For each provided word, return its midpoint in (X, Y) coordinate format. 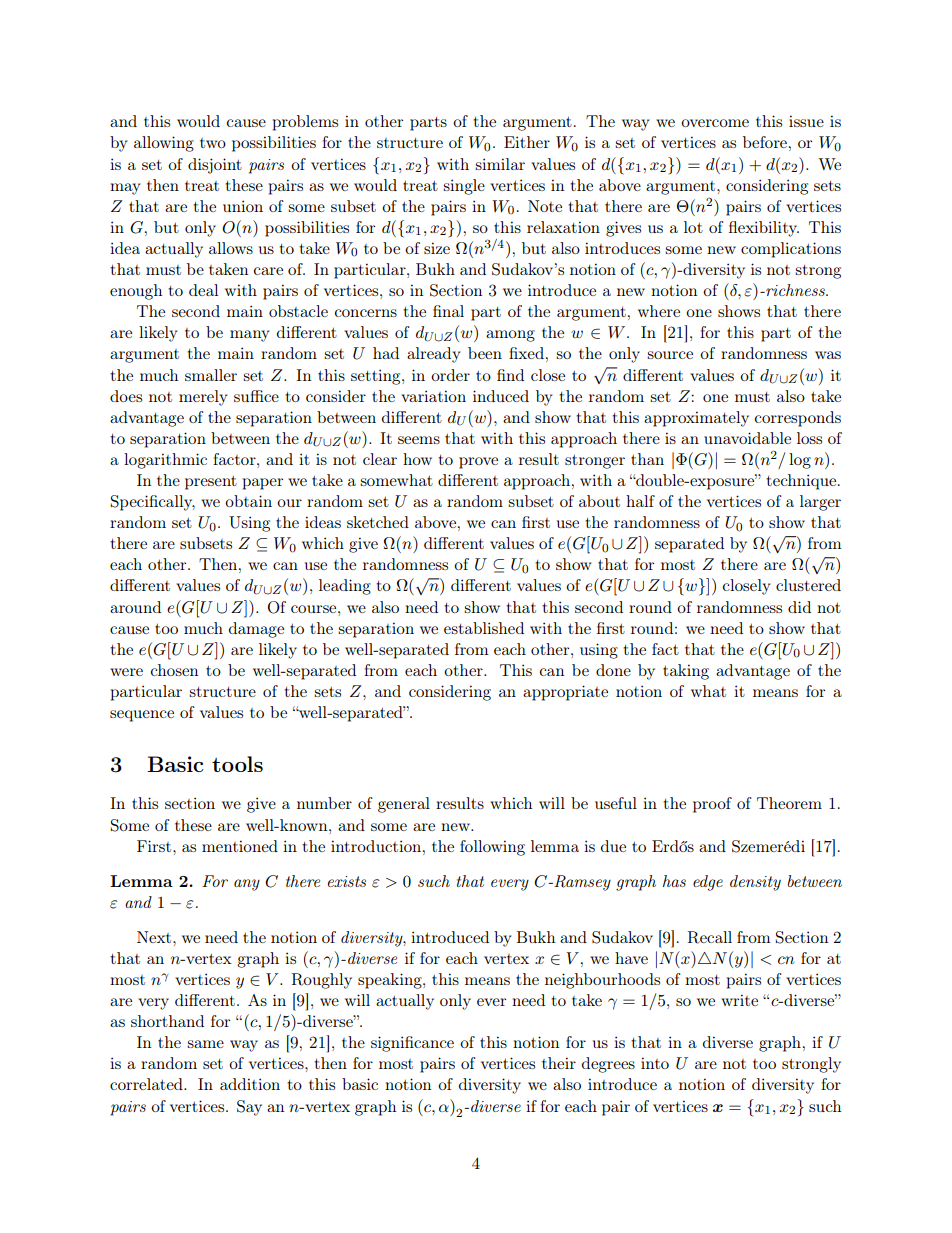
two (213, 143)
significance (412, 1044)
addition (250, 1084)
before (765, 142)
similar (500, 164)
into (655, 1063)
